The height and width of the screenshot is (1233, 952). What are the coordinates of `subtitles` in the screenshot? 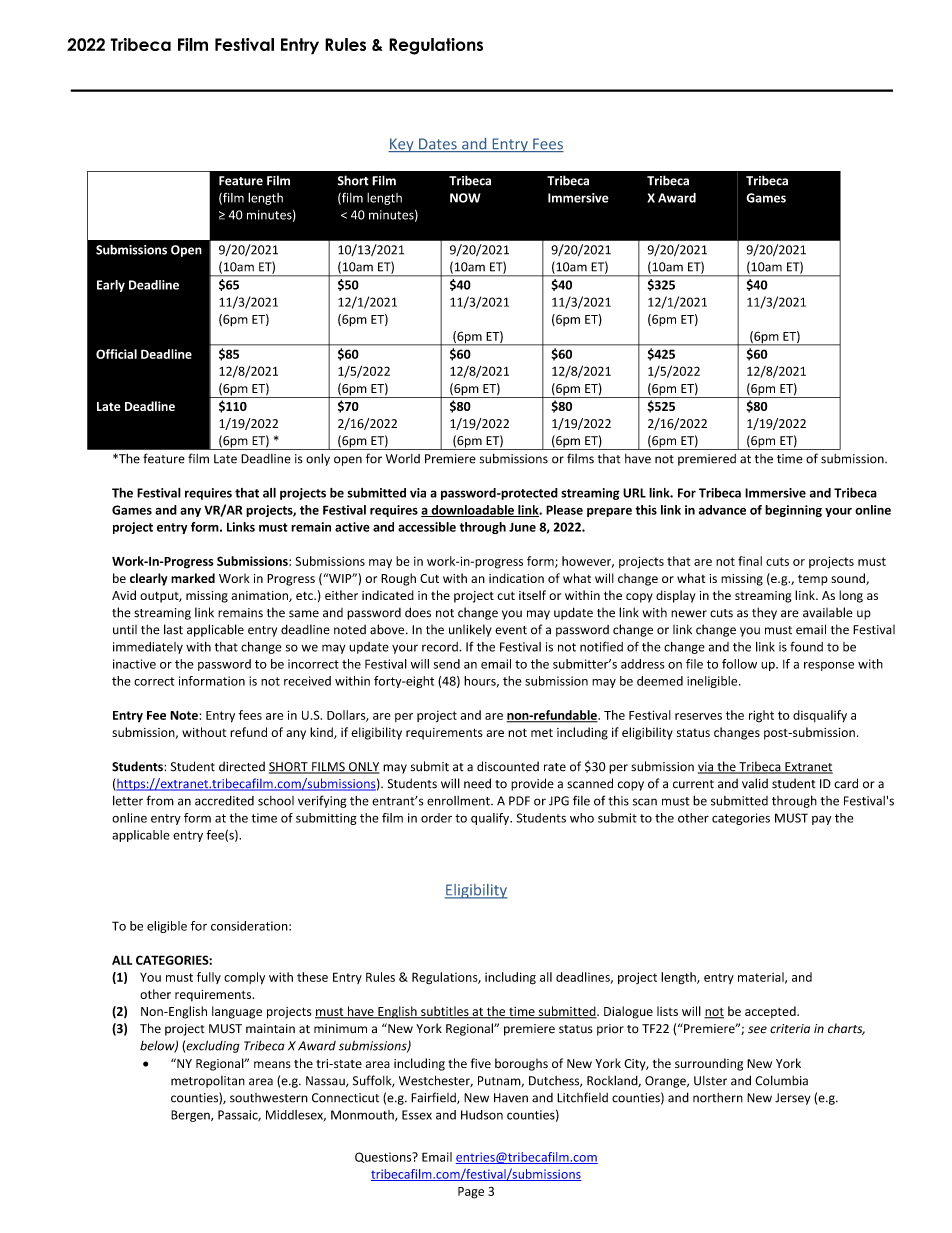 It's located at (445, 1012).
